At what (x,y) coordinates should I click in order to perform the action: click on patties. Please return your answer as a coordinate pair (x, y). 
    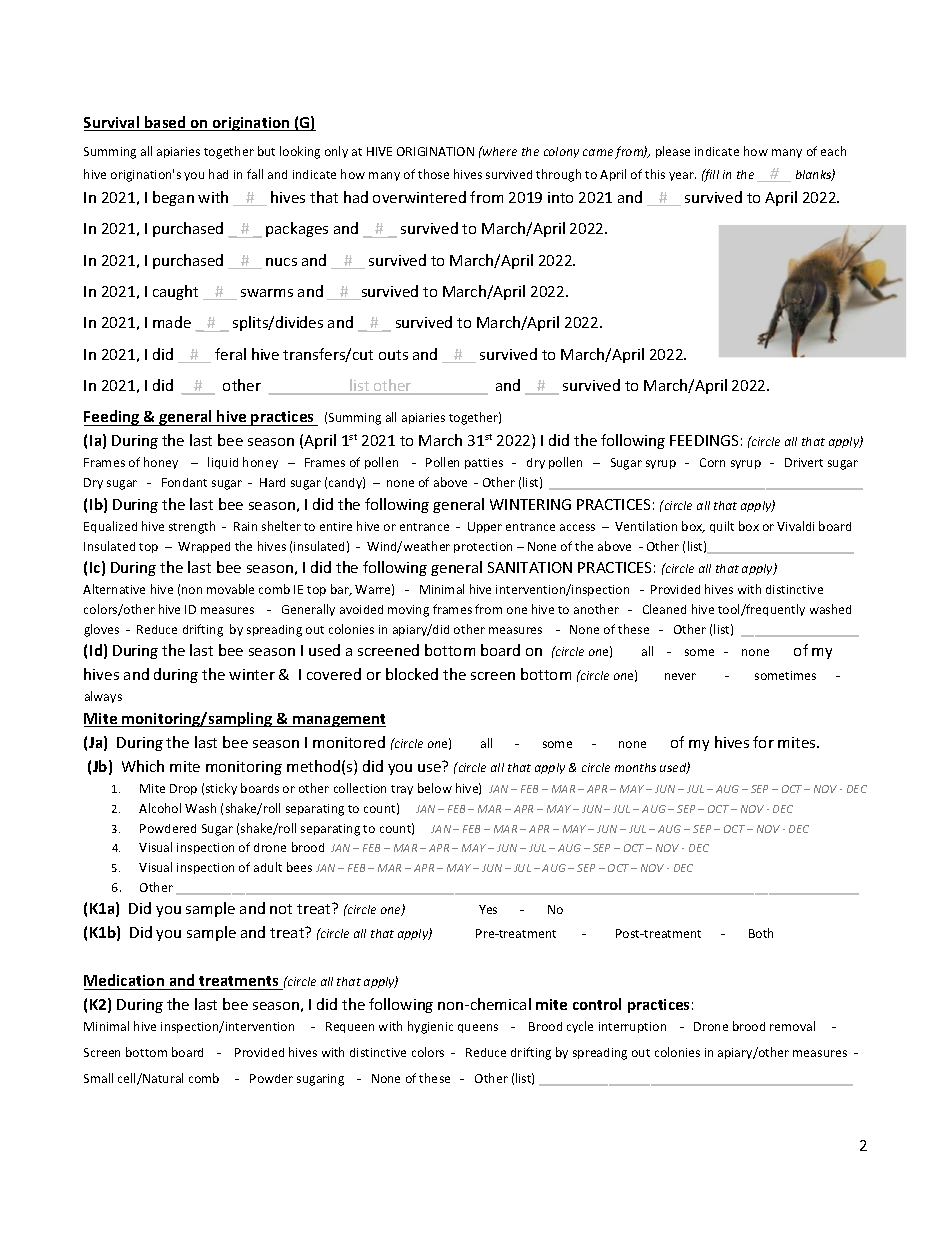
    Looking at the image, I should click on (484, 463).
